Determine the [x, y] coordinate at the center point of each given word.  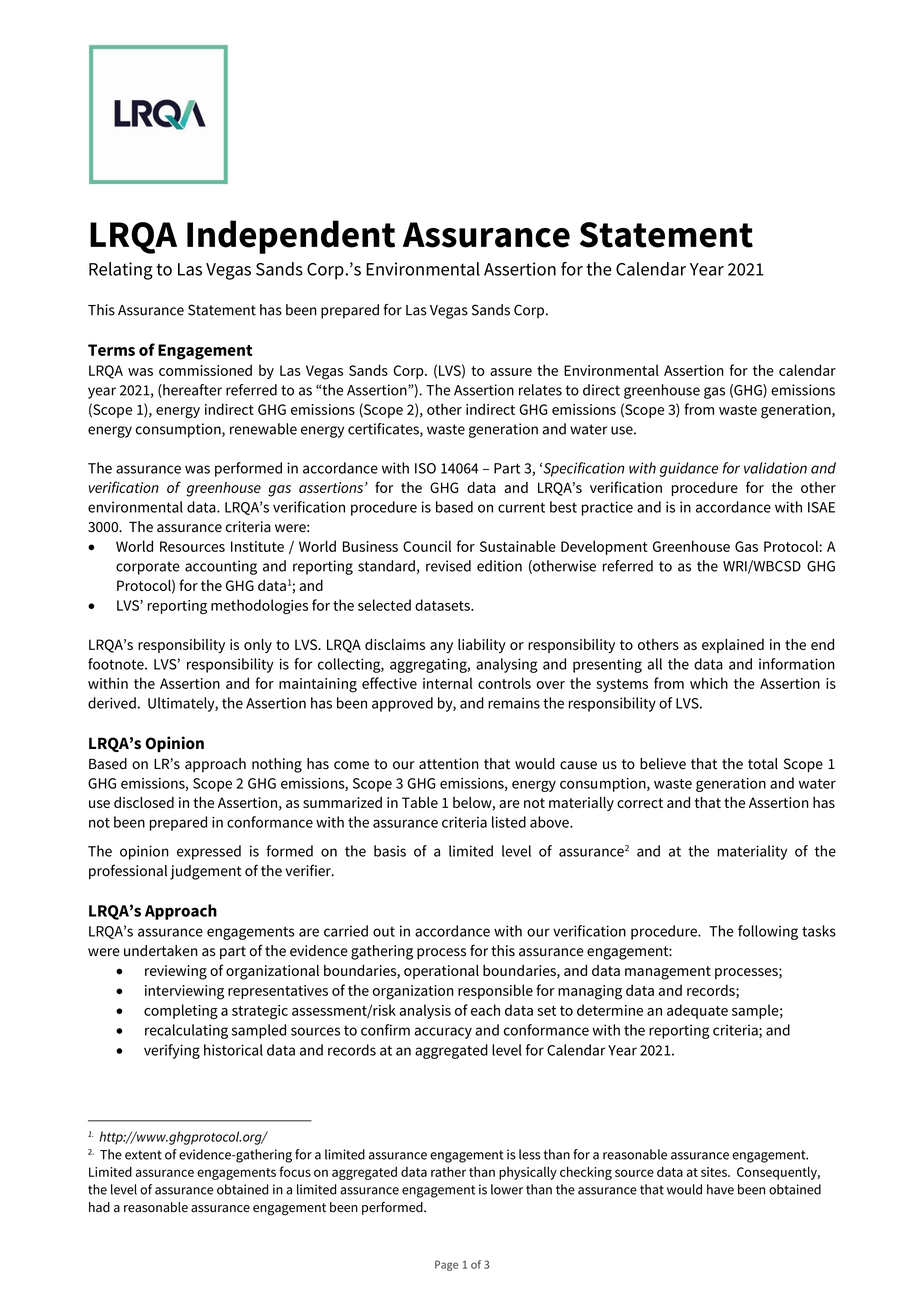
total [763, 764]
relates [540, 390]
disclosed [144, 802]
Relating [121, 271]
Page [446, 1265]
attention [449, 764]
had [99, 1207]
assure [511, 372]
